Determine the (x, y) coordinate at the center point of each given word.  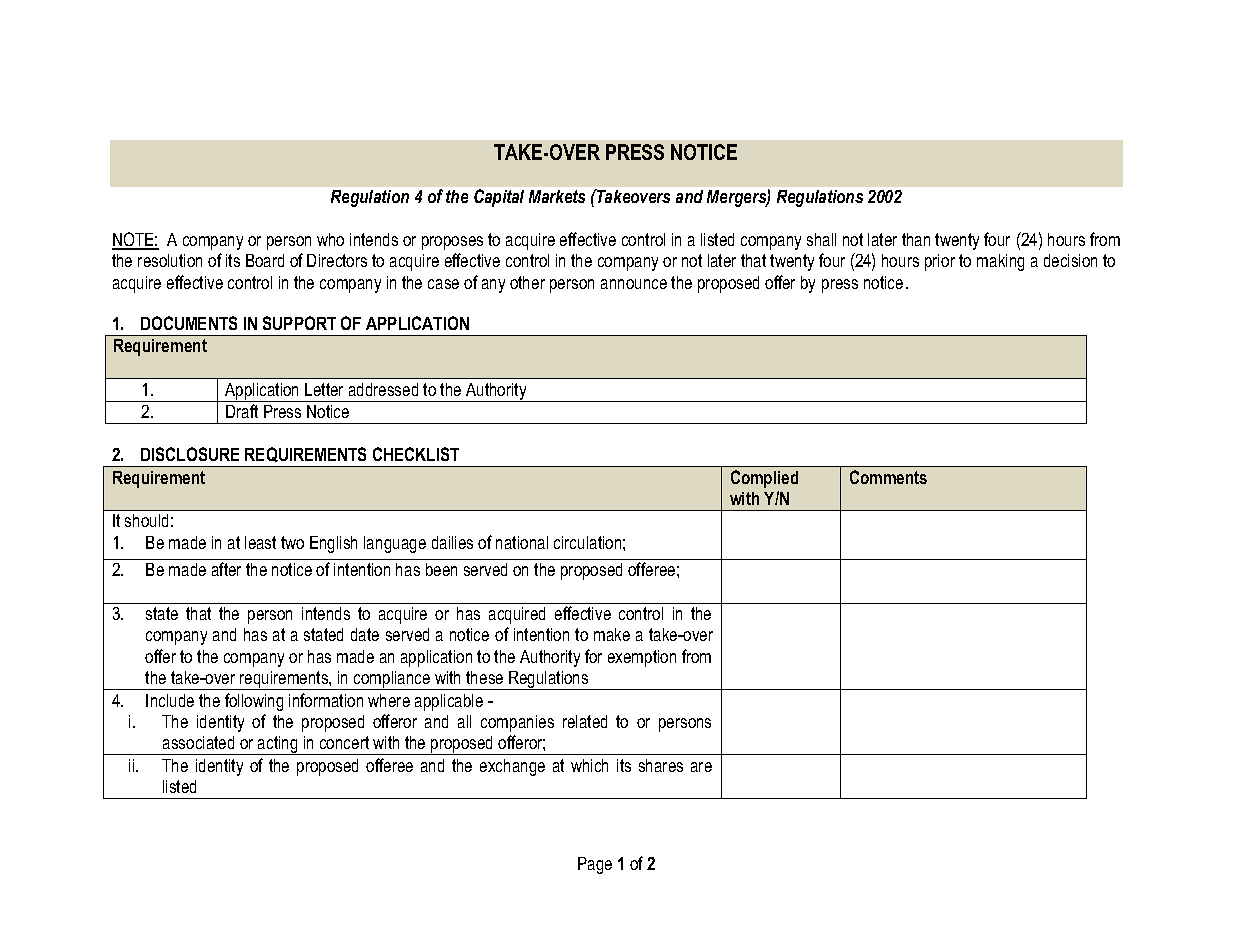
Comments (888, 477)
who (330, 239)
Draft (242, 411)
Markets (557, 196)
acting (278, 745)
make (612, 634)
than (916, 239)
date (365, 634)
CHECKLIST (416, 454)
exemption (642, 658)
